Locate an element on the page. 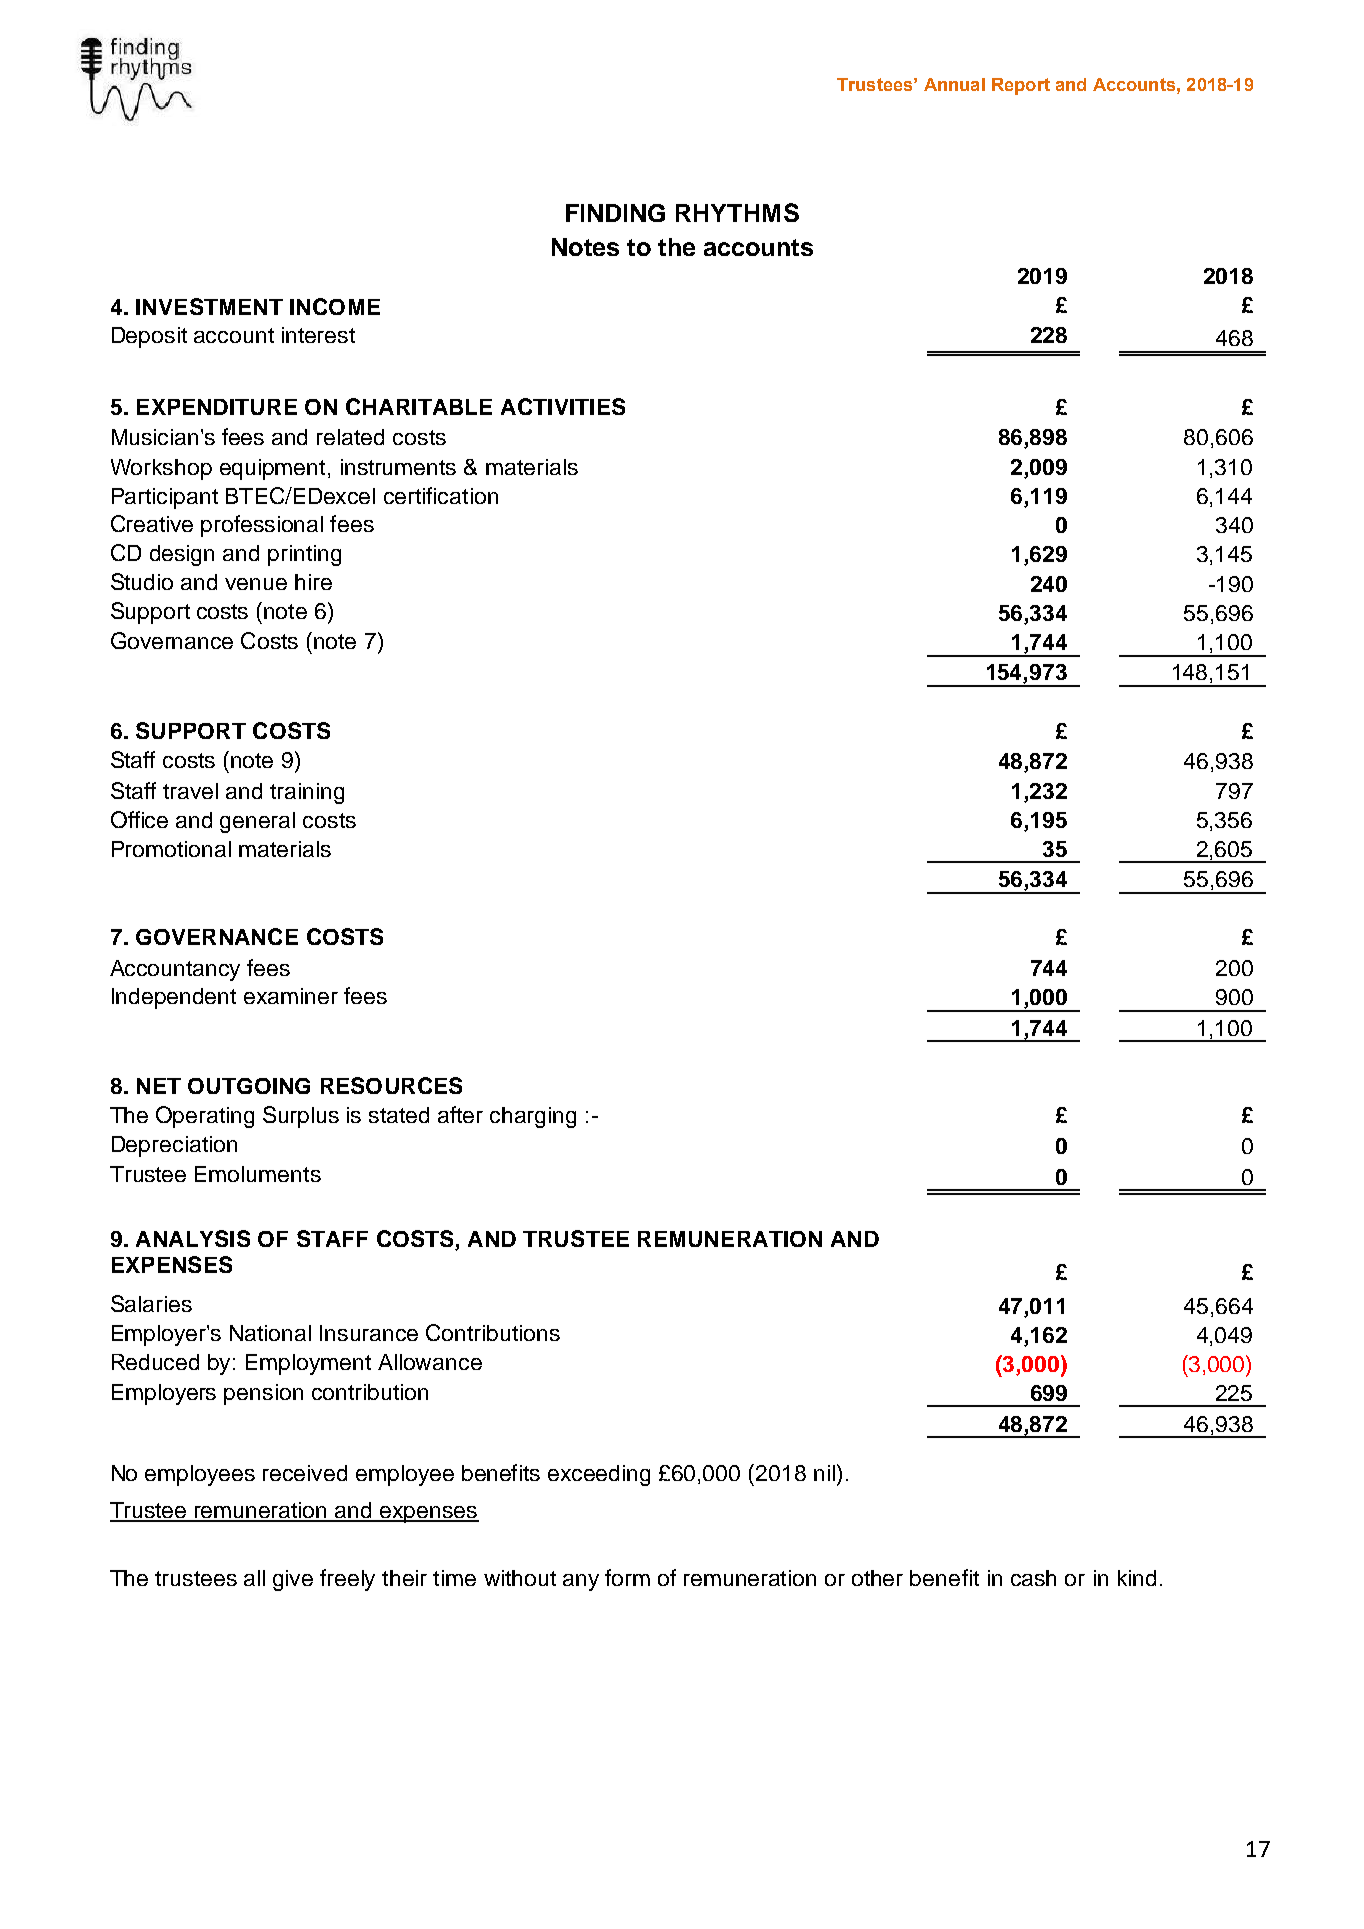 The height and width of the document is (1929, 1364). ACTIVITIES is located at coordinates (563, 406).
